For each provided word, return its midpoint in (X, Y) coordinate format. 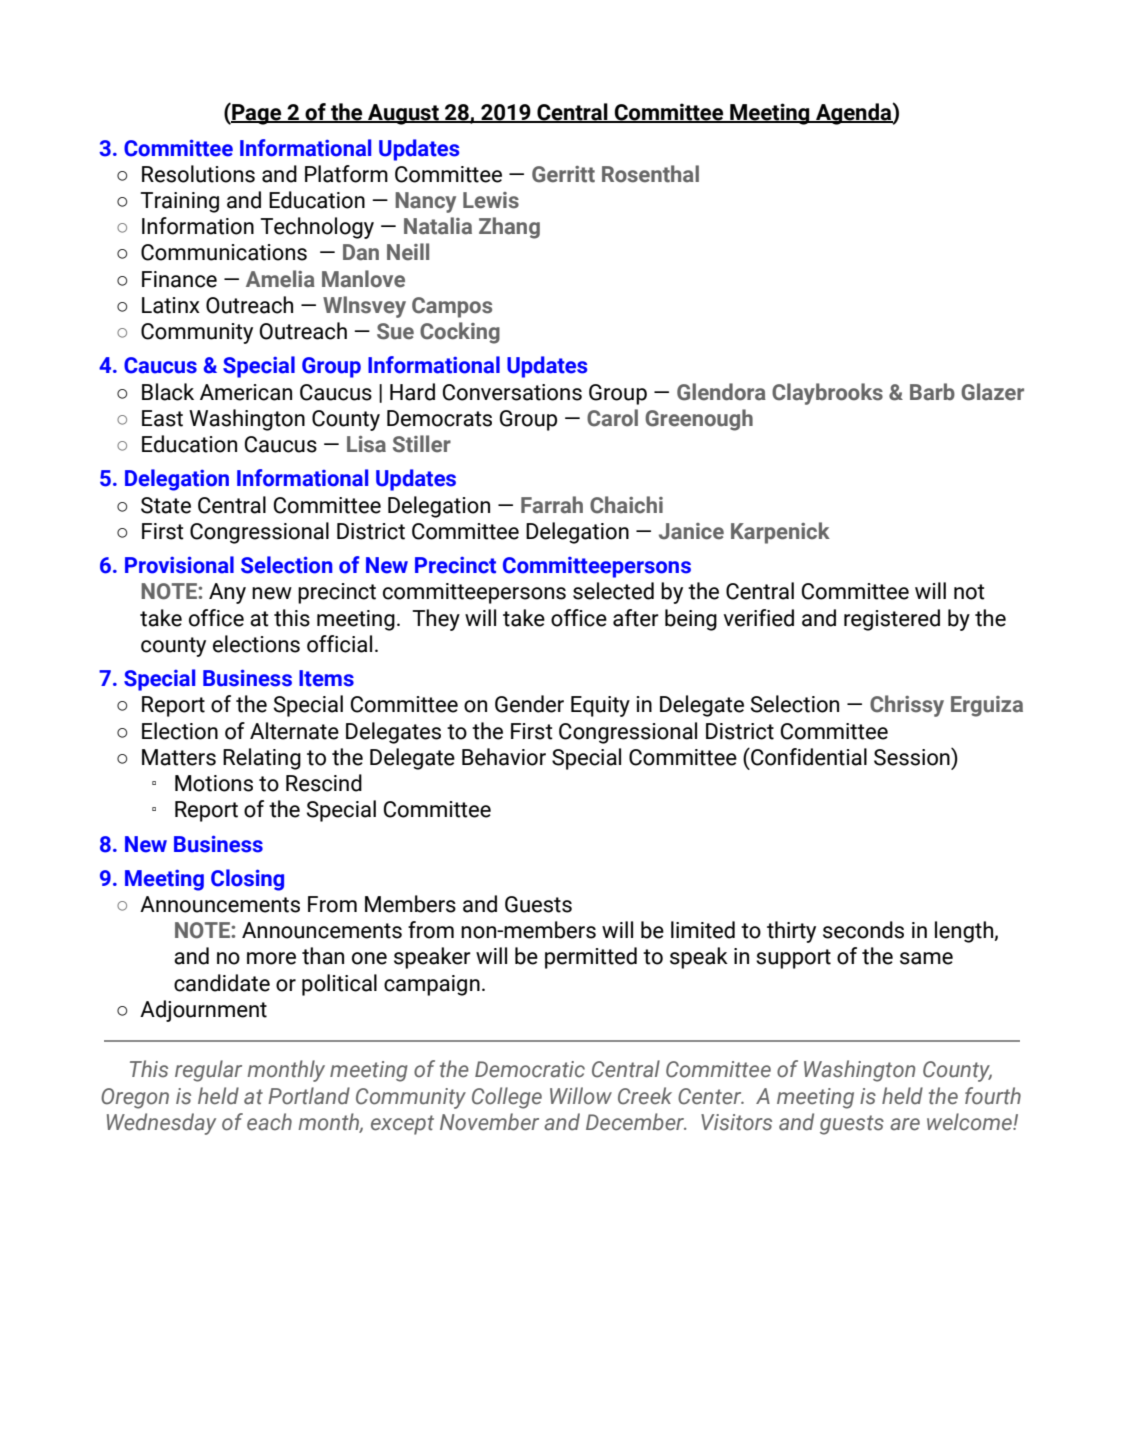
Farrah (552, 505)
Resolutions (198, 174)
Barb (932, 392)
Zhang (509, 228)
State (166, 505)
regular (208, 1071)
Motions (214, 783)
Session (913, 757)
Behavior (504, 757)
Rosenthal (650, 174)
